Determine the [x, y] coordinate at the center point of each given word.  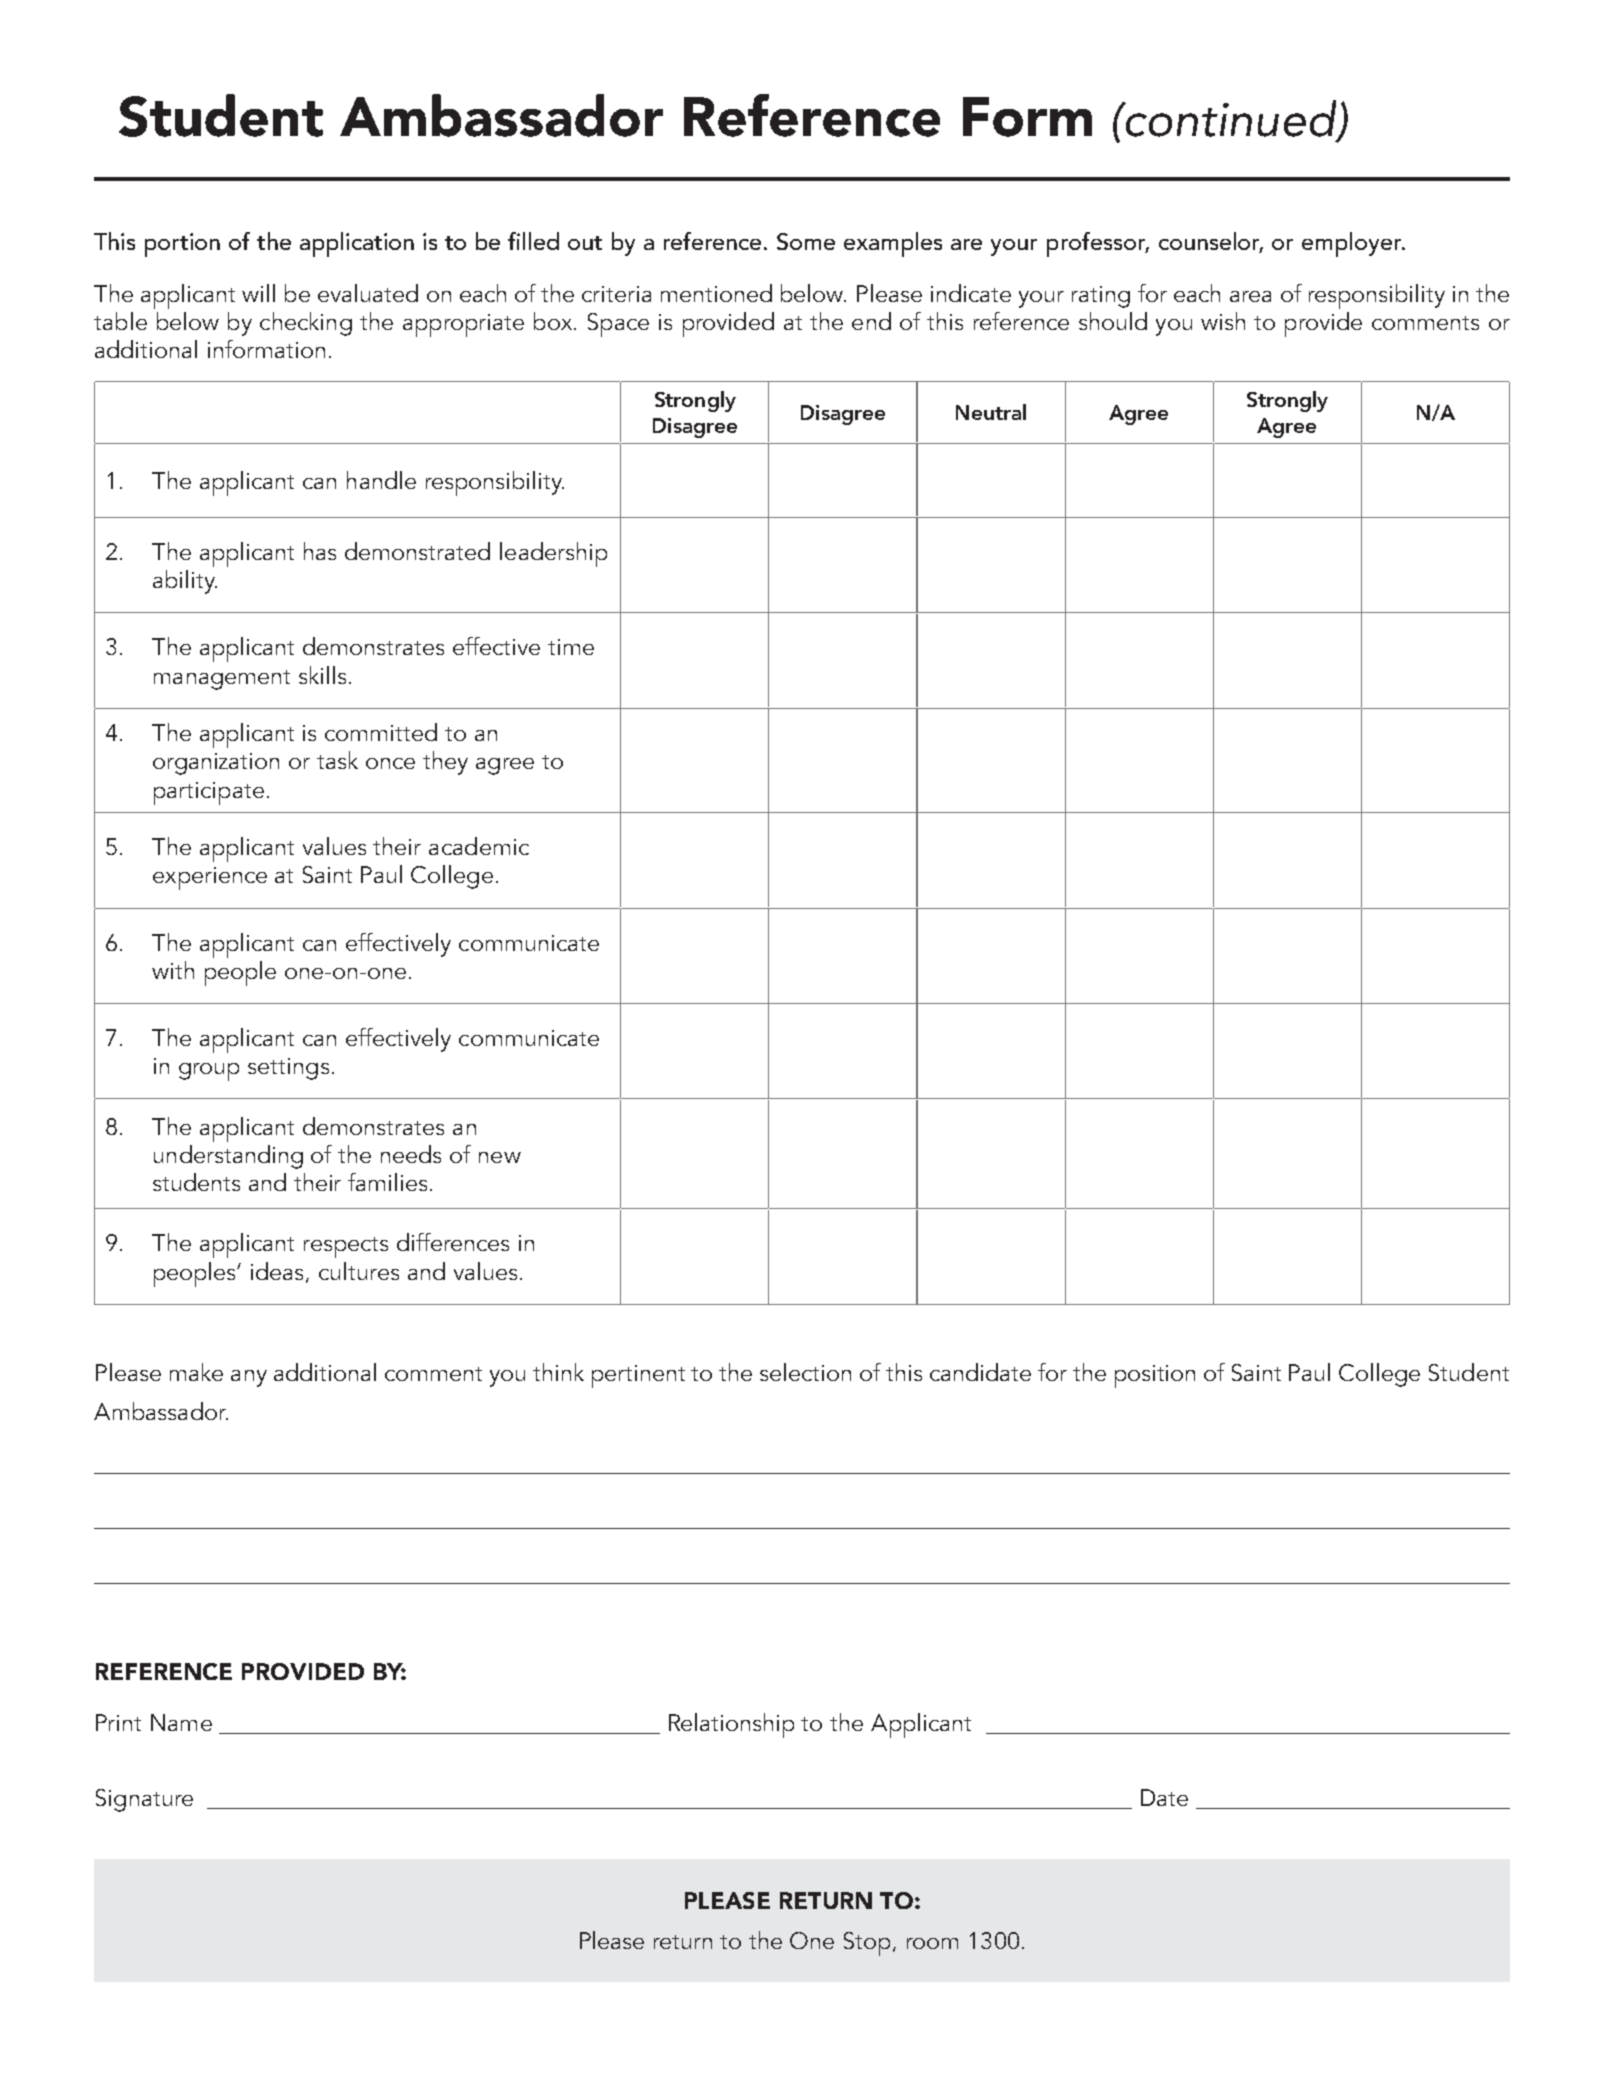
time [571, 647]
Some [806, 241]
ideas [279, 1272]
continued [1231, 119]
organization [216, 764]
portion [182, 245]
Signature [144, 1800]
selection [805, 1372]
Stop [869, 1944]
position [1155, 1376]
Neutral [991, 412]
